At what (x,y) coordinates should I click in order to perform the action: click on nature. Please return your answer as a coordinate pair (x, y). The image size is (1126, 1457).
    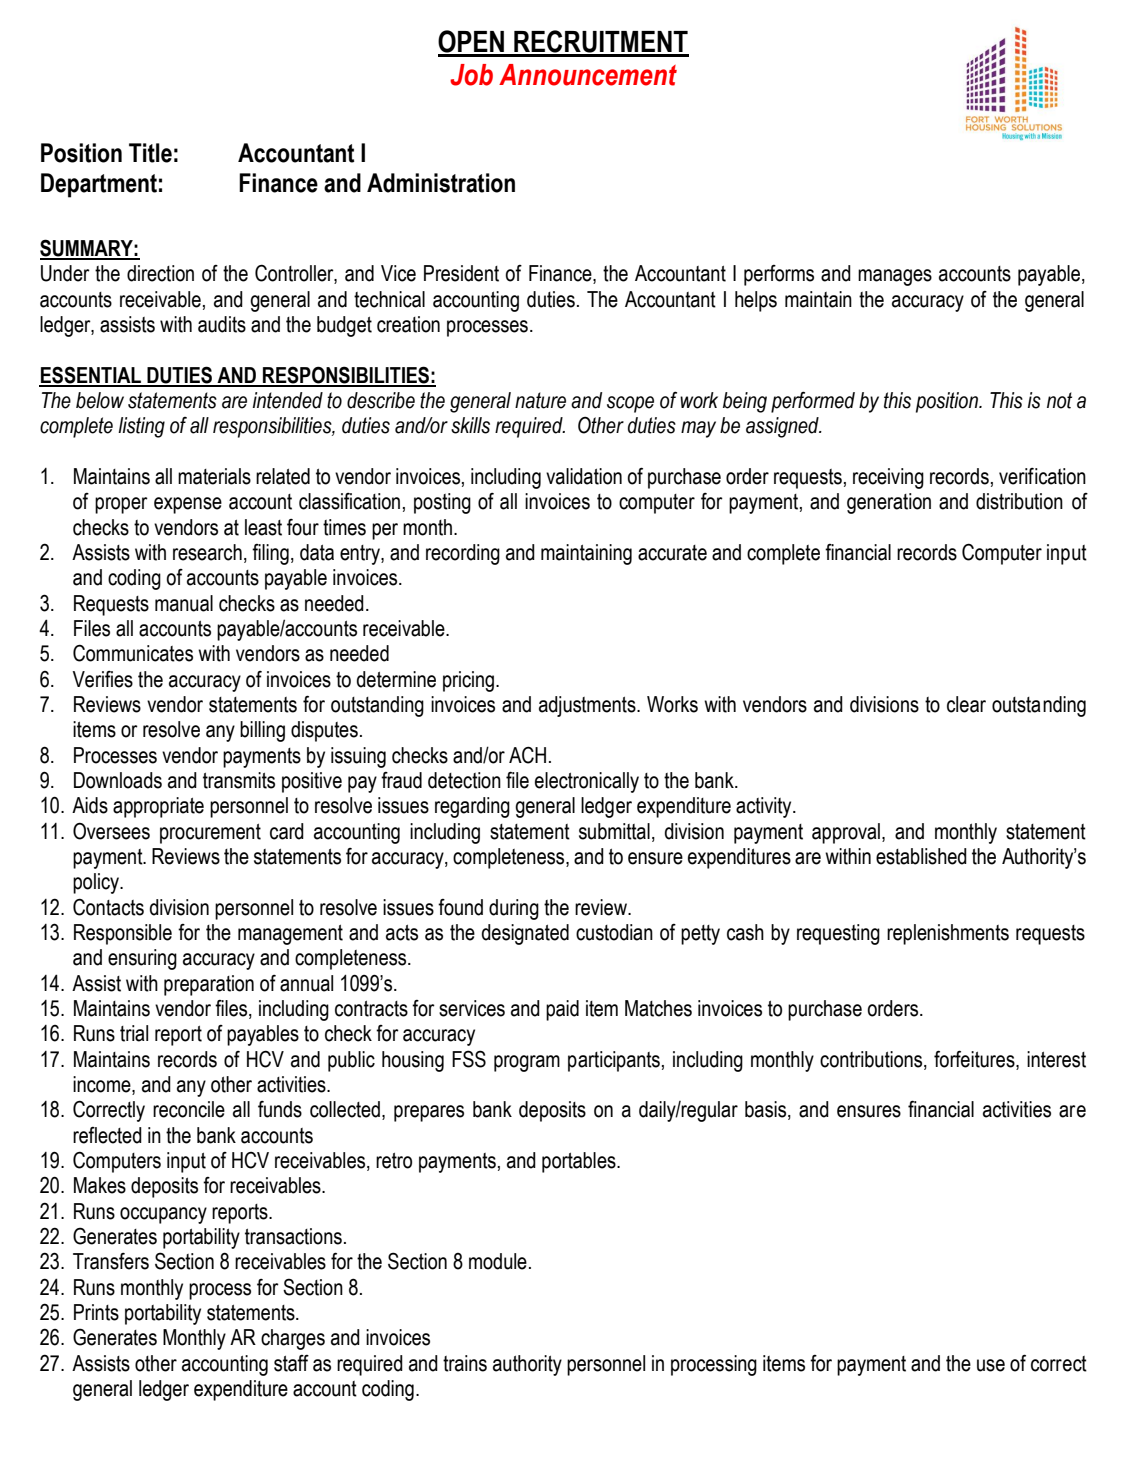
    Looking at the image, I should click on (540, 400).
